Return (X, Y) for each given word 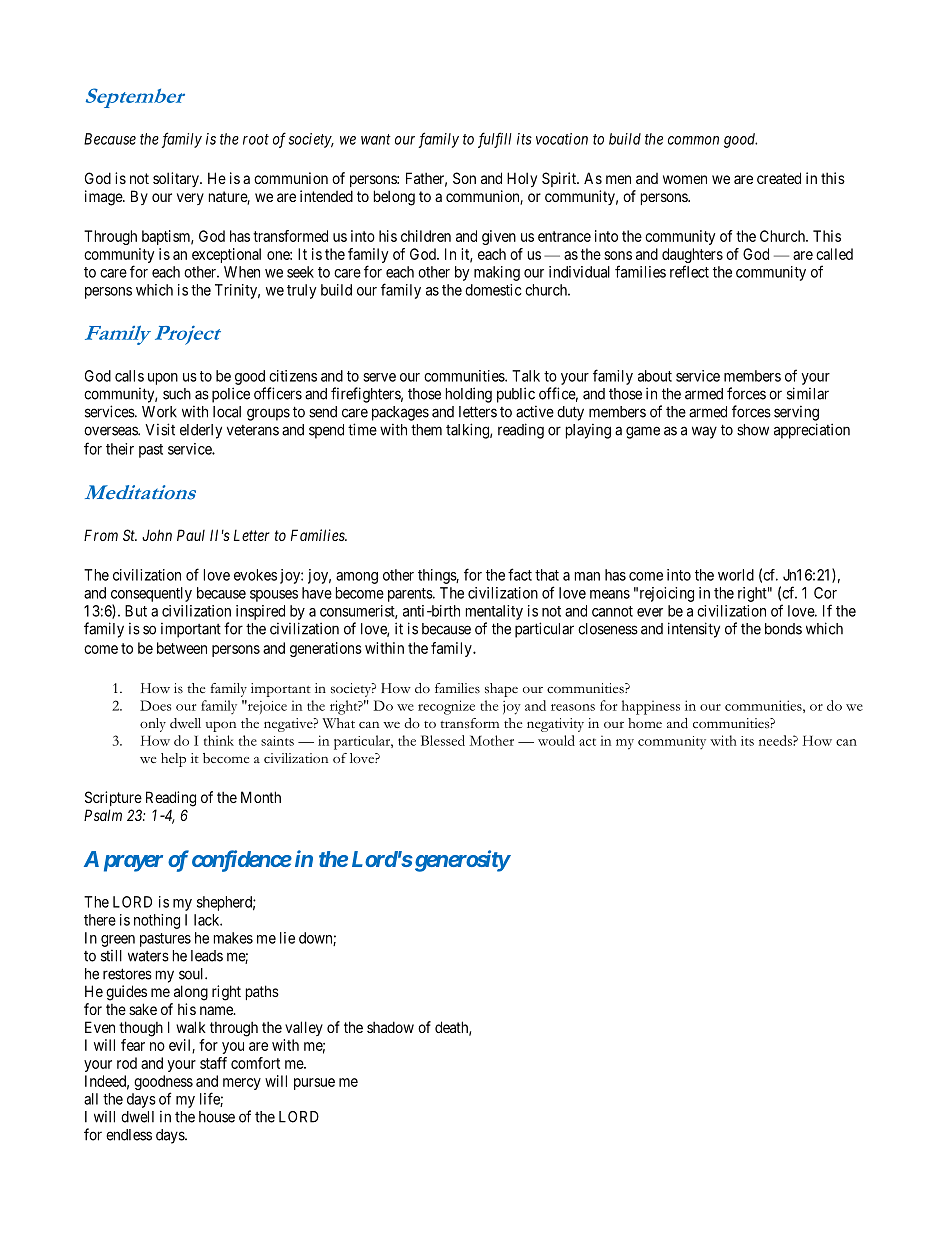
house (217, 1117)
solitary (177, 179)
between (182, 648)
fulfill (495, 140)
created (779, 178)
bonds (783, 629)
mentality (494, 612)
